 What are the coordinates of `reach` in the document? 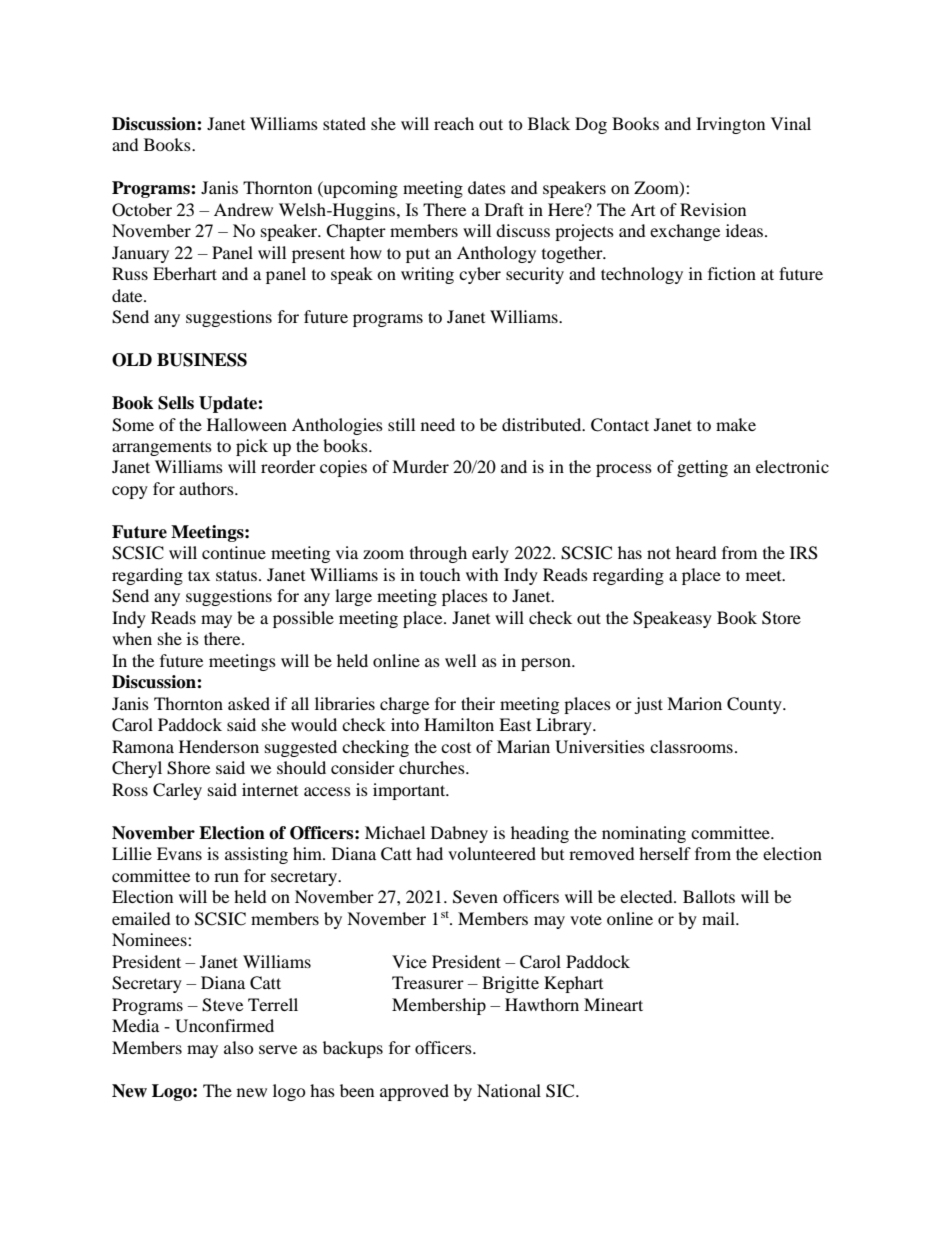 It's located at (454, 123).
